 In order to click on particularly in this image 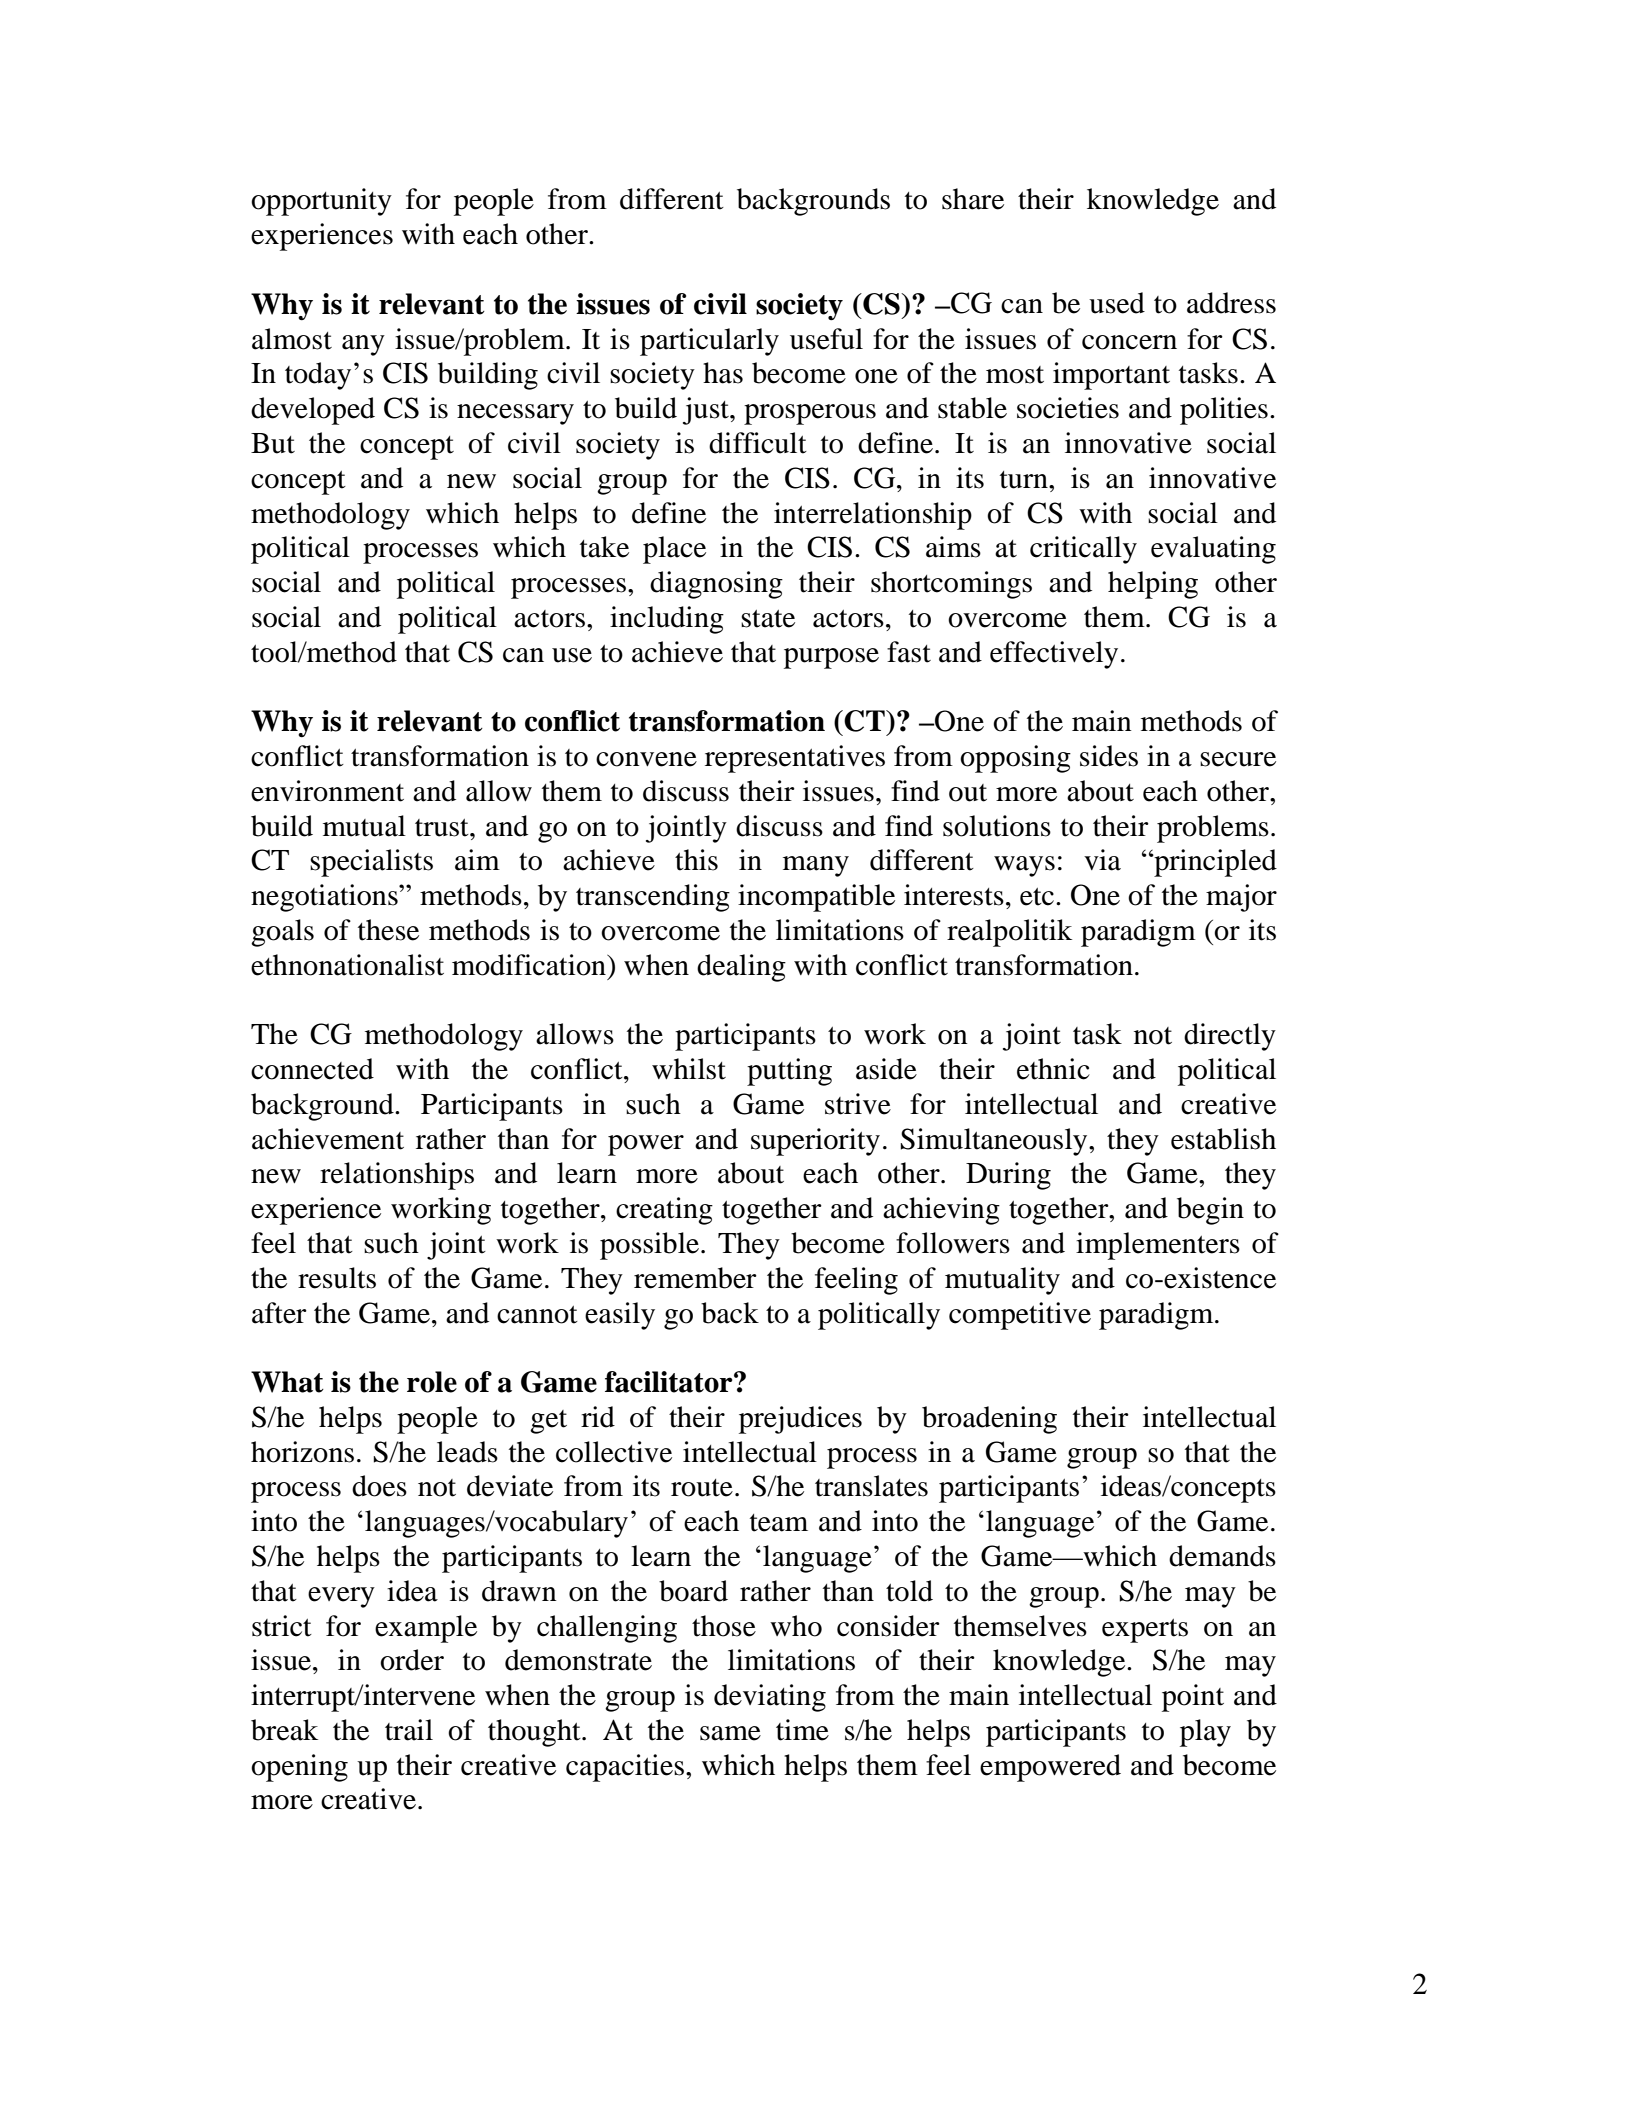, I will do `click(709, 342)`.
